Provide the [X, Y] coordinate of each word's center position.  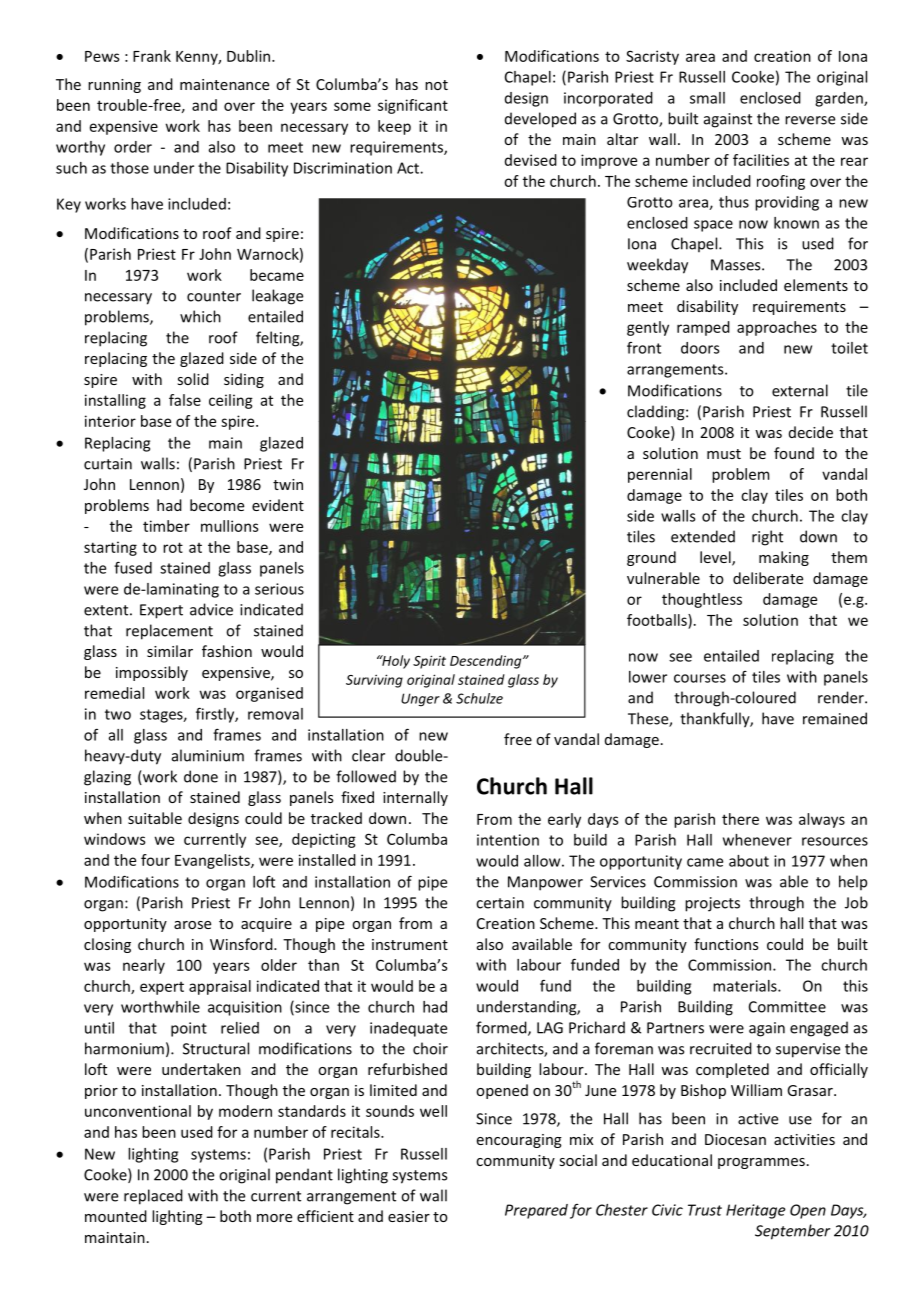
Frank [152, 56]
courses [700, 678]
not [436, 85]
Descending [487, 662]
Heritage [756, 1211]
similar [170, 651]
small [707, 98]
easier [409, 1216]
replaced [153, 1197]
